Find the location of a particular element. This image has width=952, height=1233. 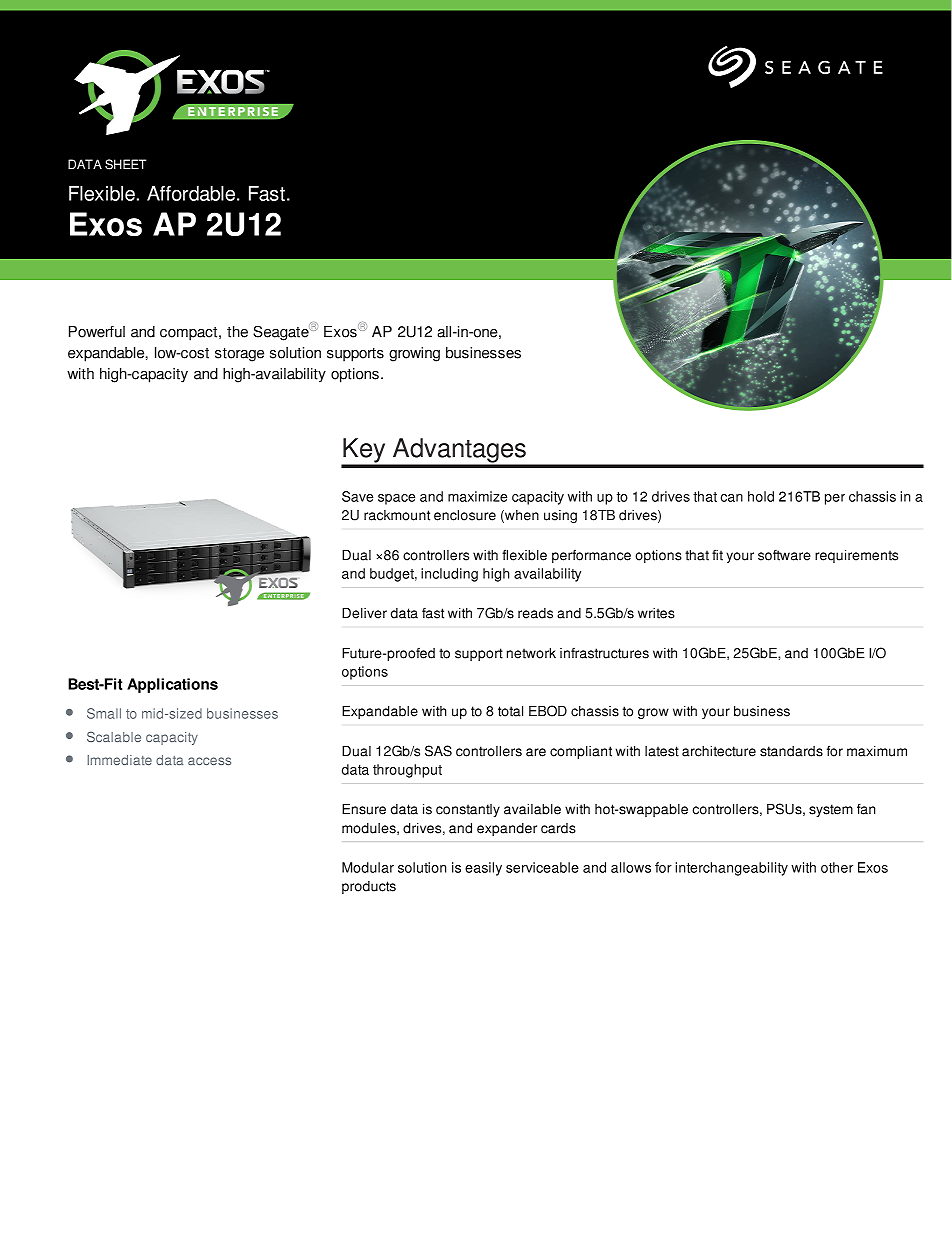

Powerful is located at coordinates (97, 332).
